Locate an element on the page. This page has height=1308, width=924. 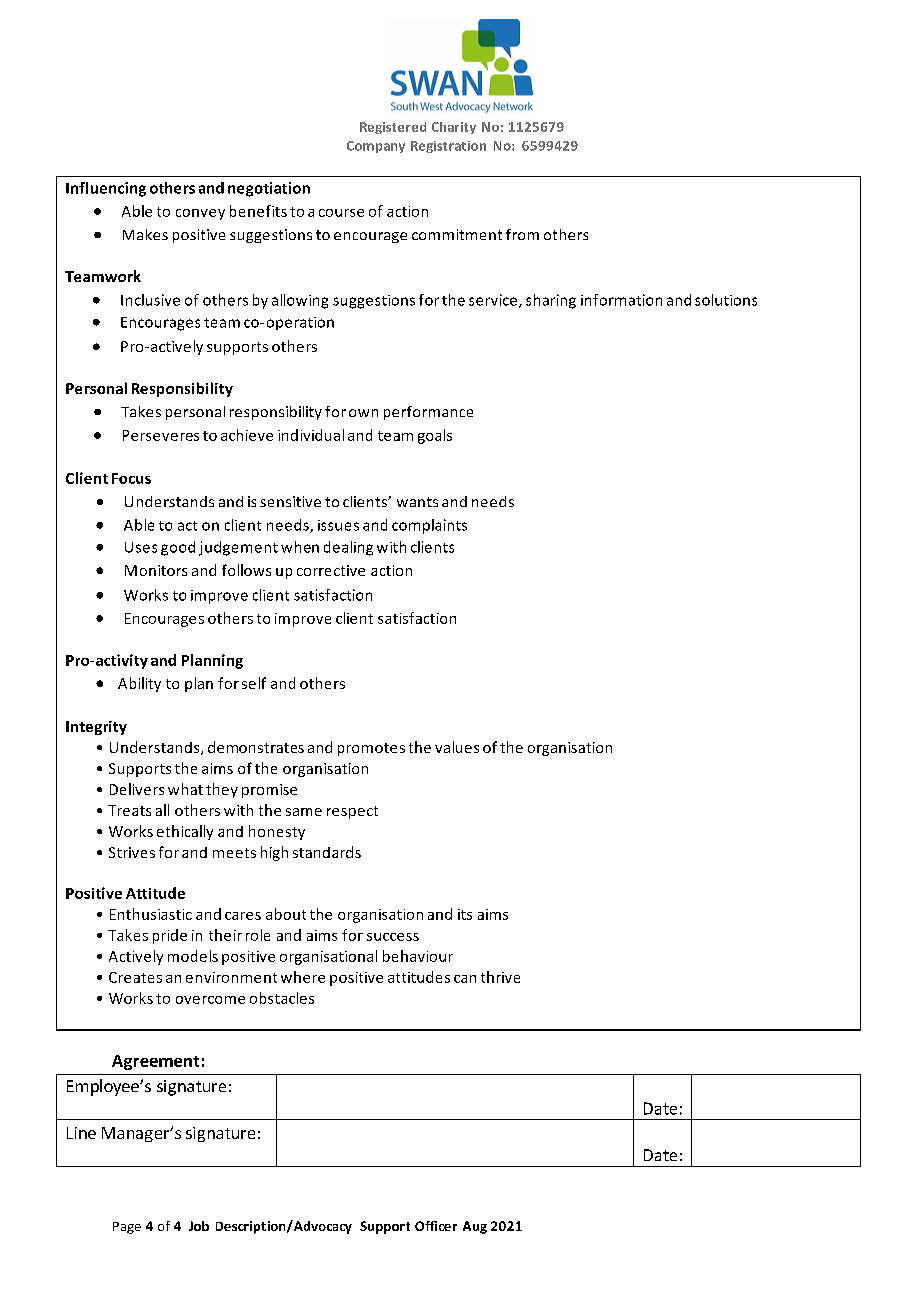
Company is located at coordinates (376, 147).
